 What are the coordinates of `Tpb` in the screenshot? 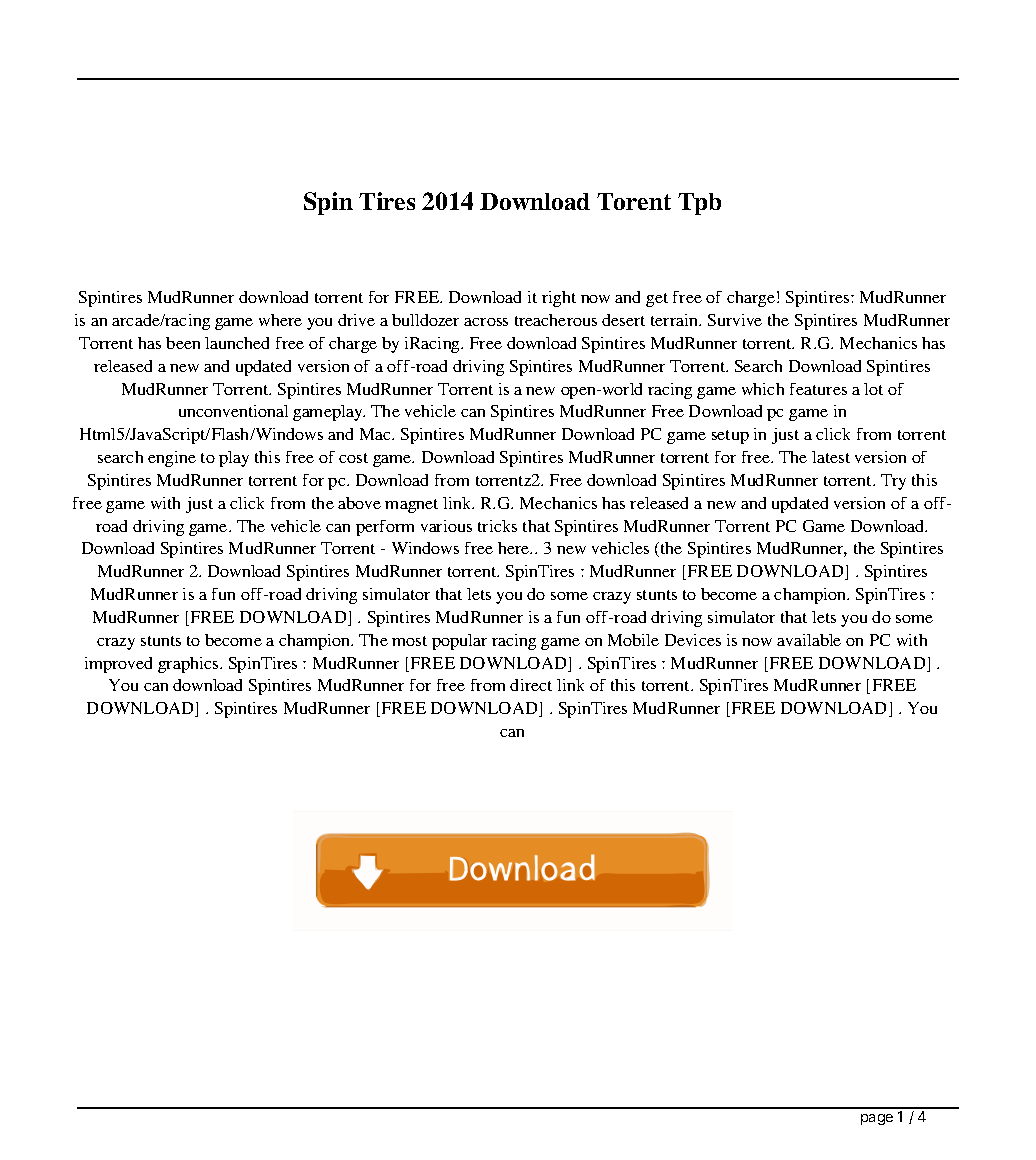 It's located at (699, 204).
